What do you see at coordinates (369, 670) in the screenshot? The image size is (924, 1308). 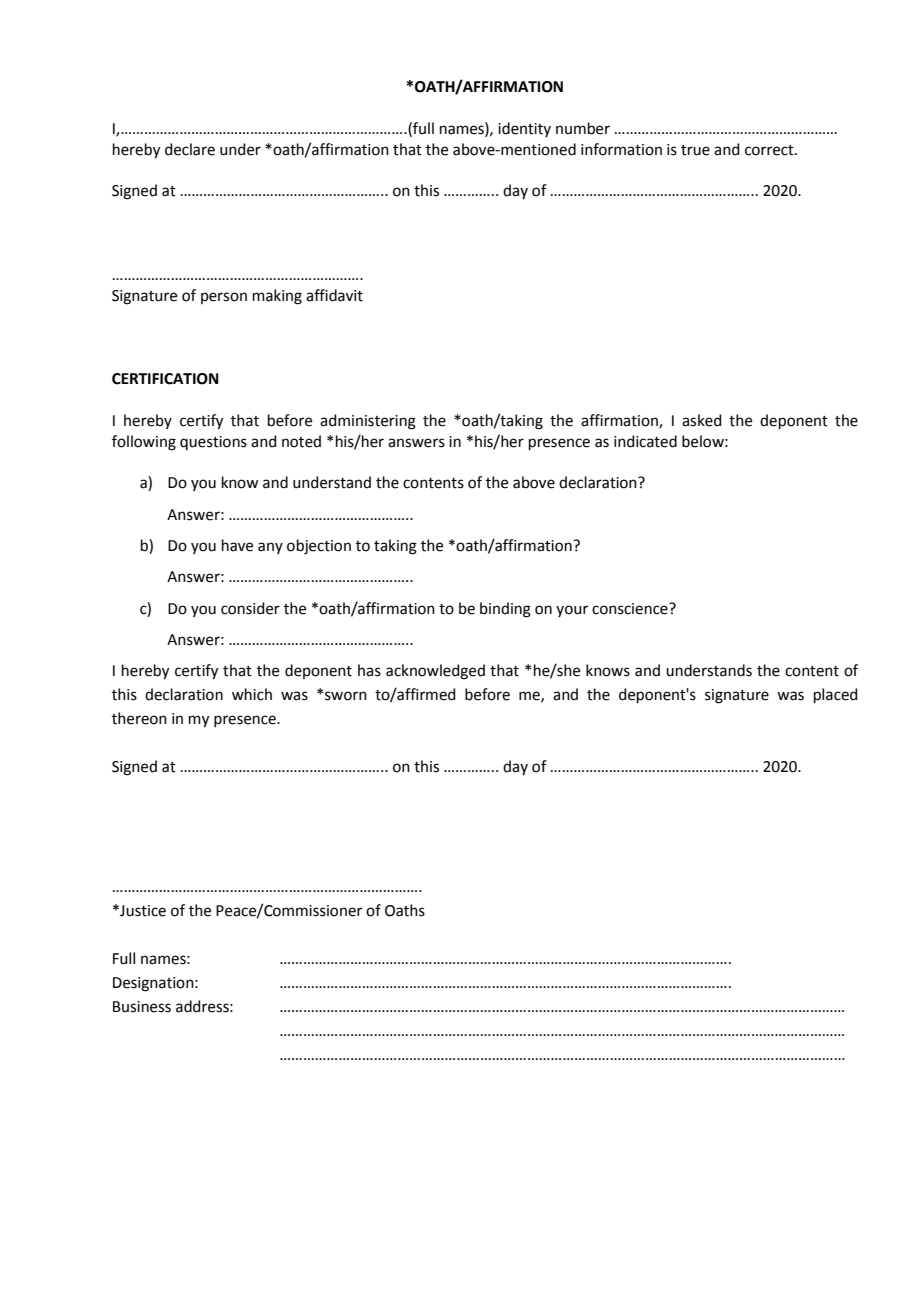 I see `has` at bounding box center [369, 670].
